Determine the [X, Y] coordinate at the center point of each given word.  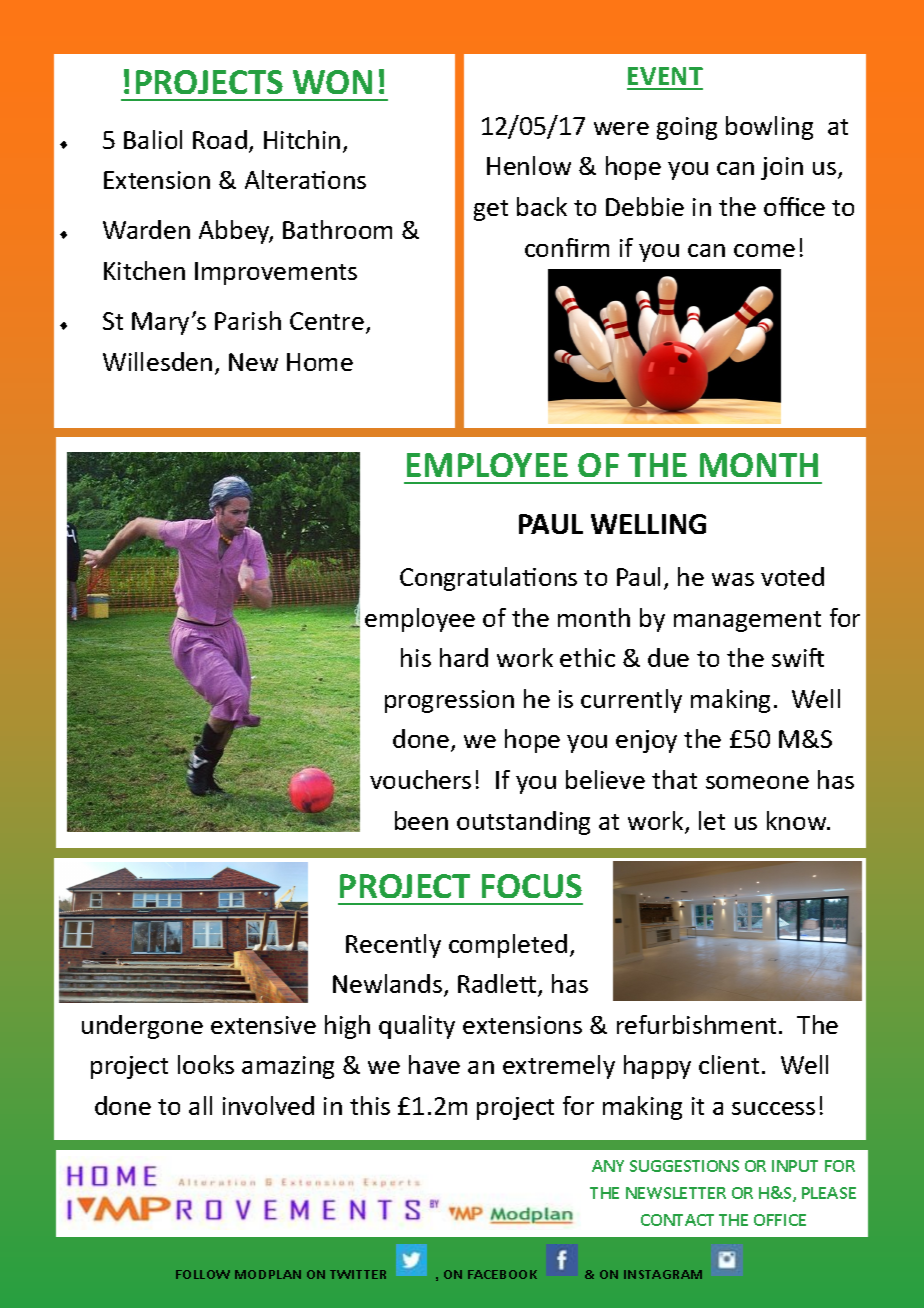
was [733, 579]
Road [220, 139]
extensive [263, 1025]
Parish [248, 320]
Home [320, 362]
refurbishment [698, 1024]
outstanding [523, 823]
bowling [769, 128]
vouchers [420, 779]
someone [757, 782]
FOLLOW [203, 1274]
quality [417, 1027]
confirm [567, 247]
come [764, 250]
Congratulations [488, 579]
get [491, 210]
